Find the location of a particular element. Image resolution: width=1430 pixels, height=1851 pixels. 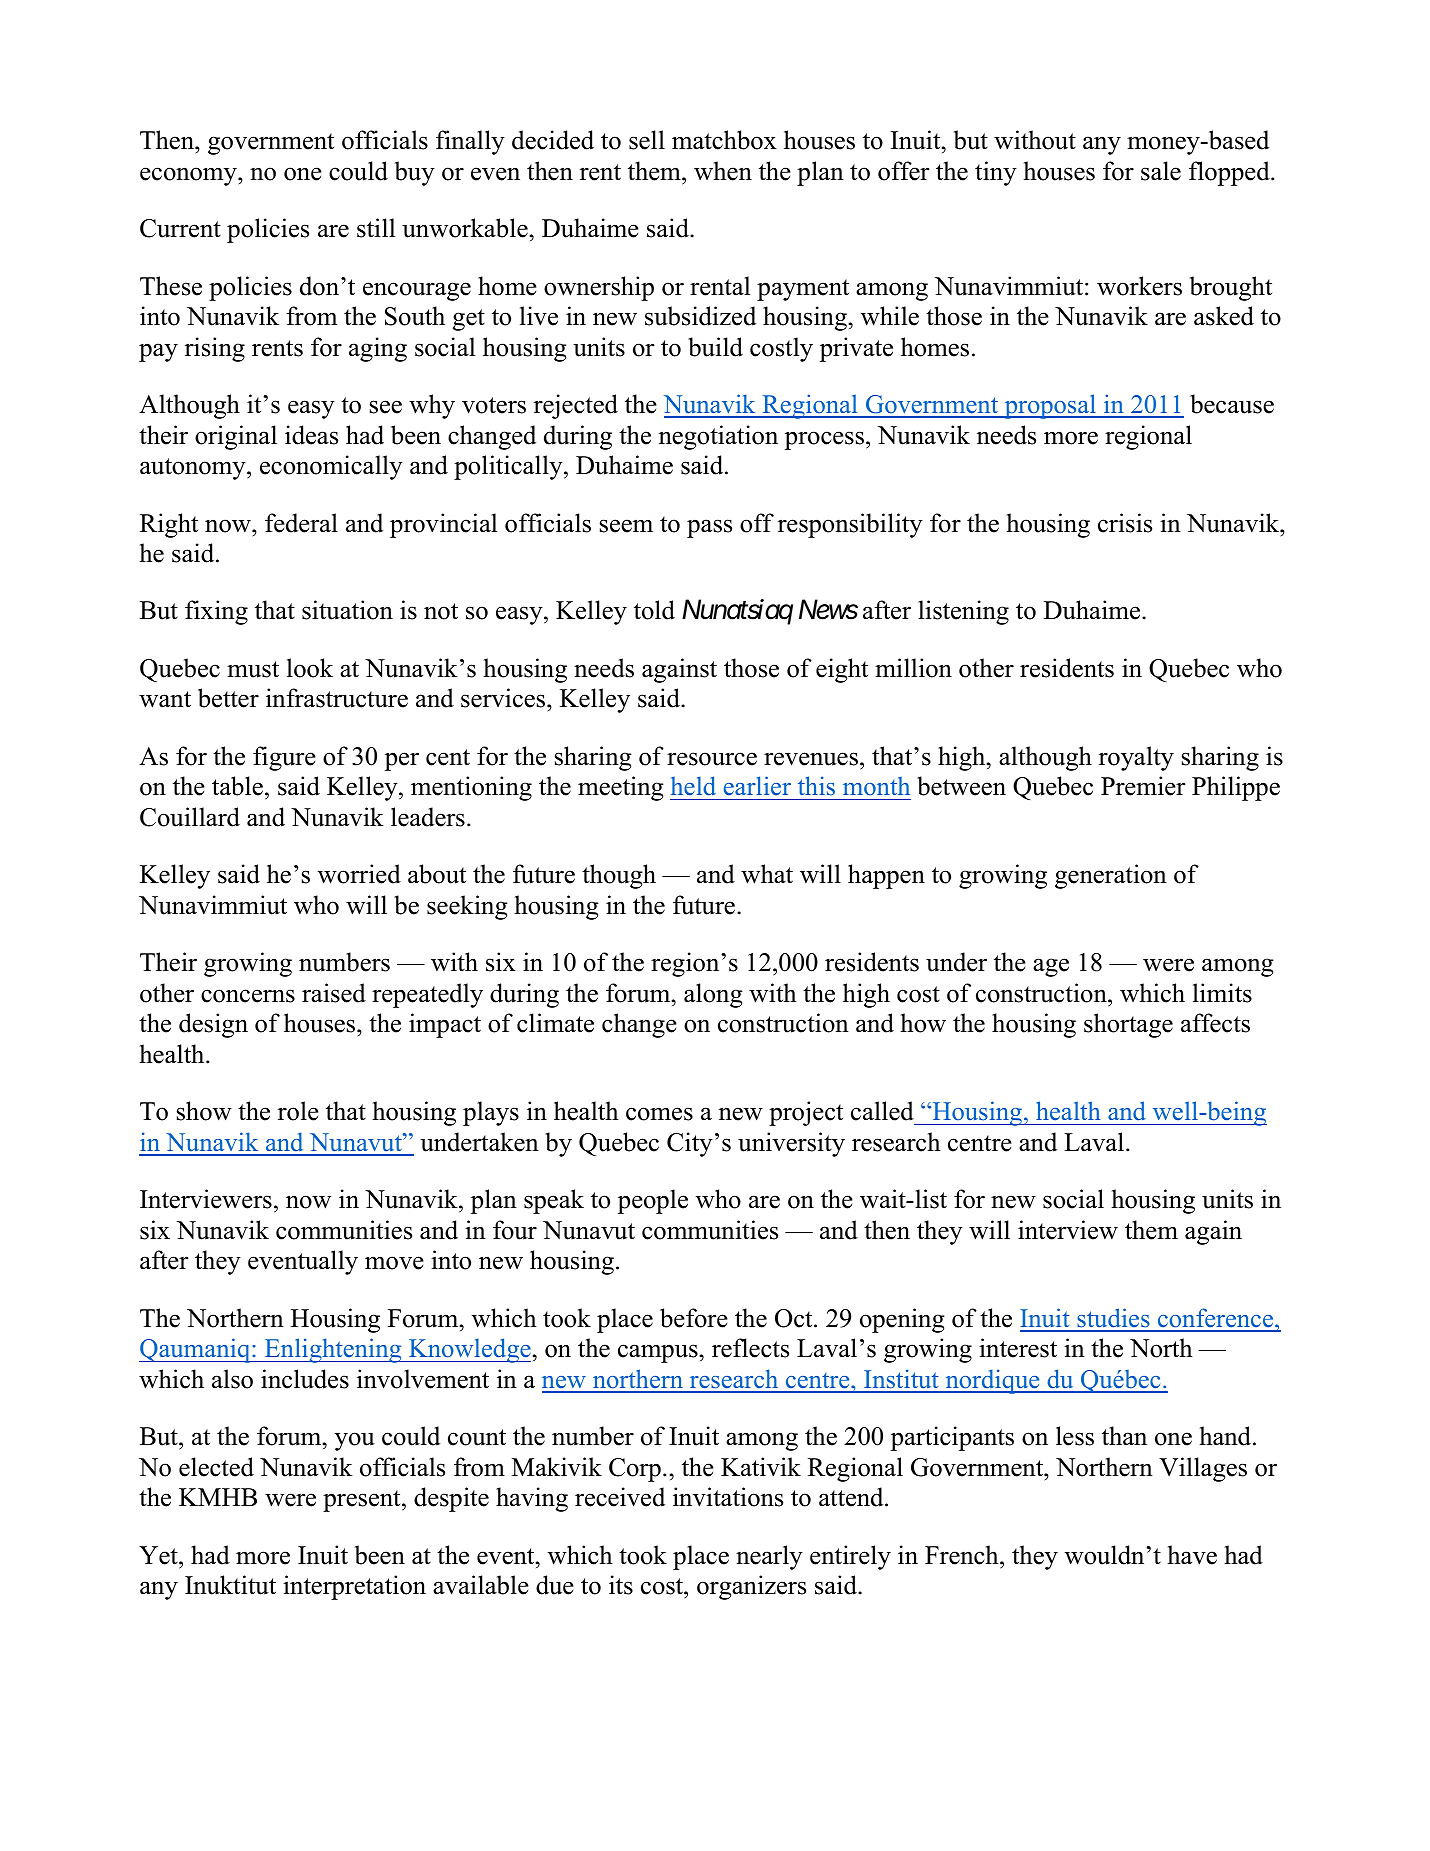

Inuktitut is located at coordinates (230, 1585).
